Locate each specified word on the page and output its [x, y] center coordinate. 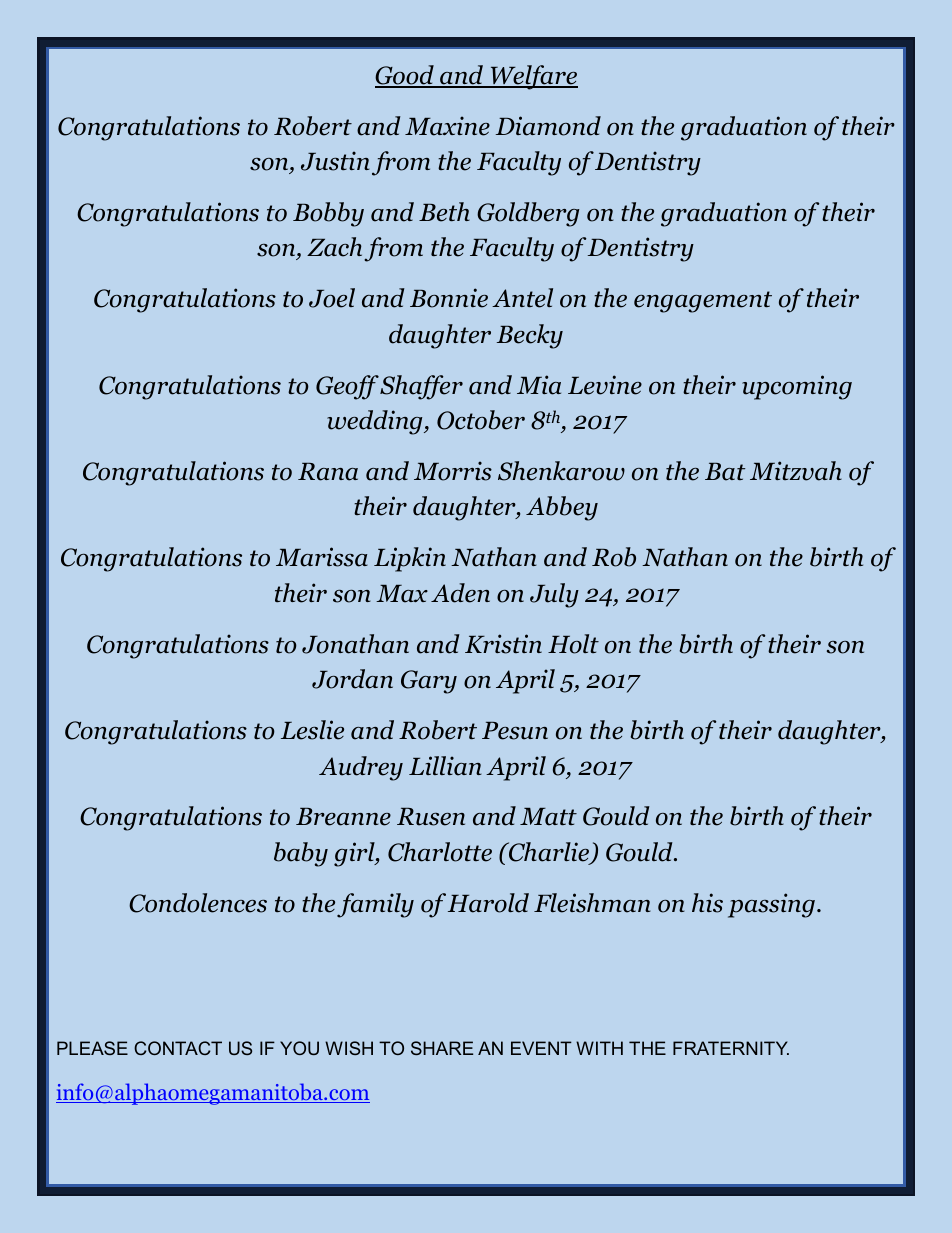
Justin [335, 161]
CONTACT [178, 1048]
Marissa [322, 557]
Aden [460, 593]
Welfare [533, 77]
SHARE [442, 1048]
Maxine [447, 126]
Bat [725, 472]
